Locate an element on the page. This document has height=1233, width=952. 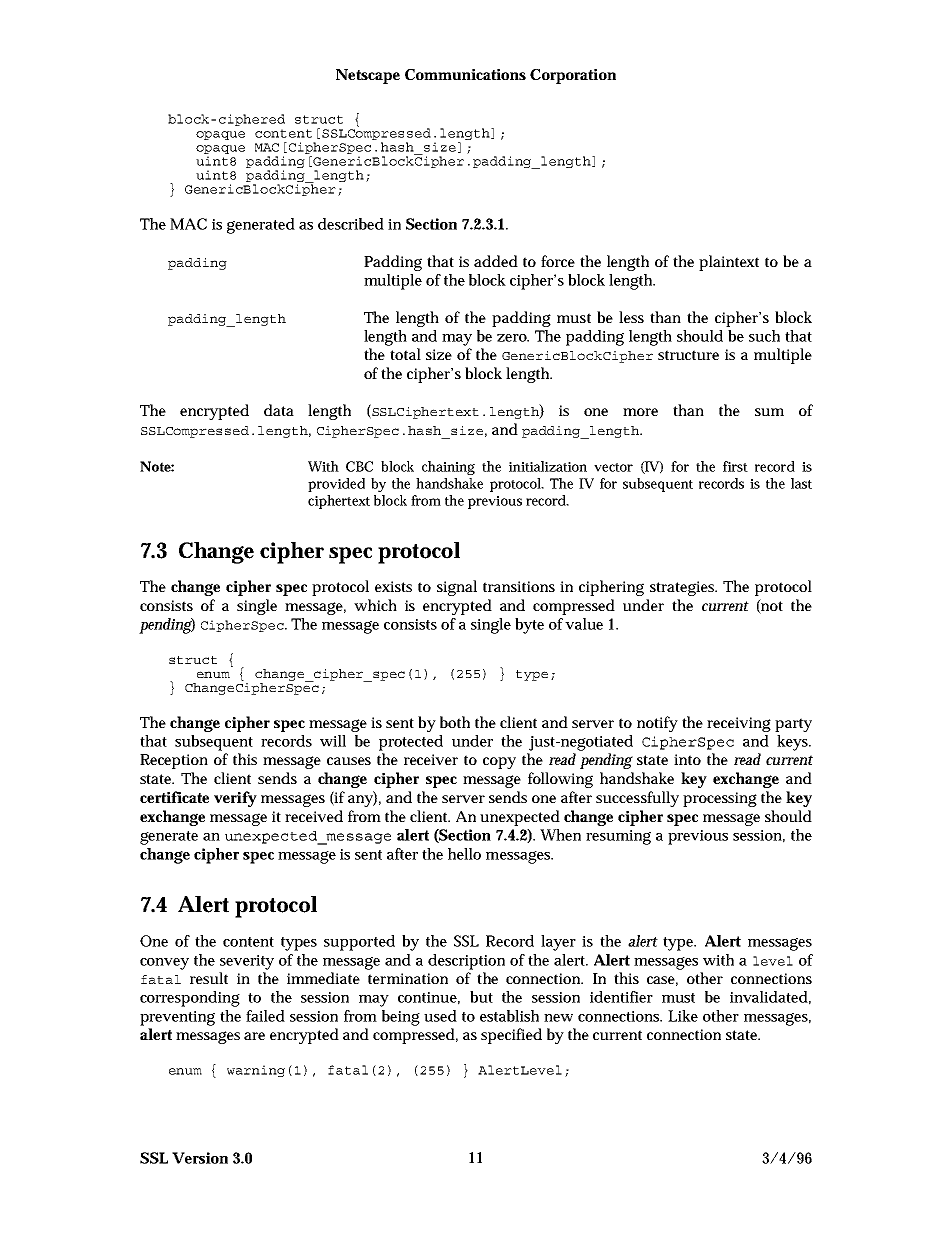
strategies is located at coordinates (683, 588).
